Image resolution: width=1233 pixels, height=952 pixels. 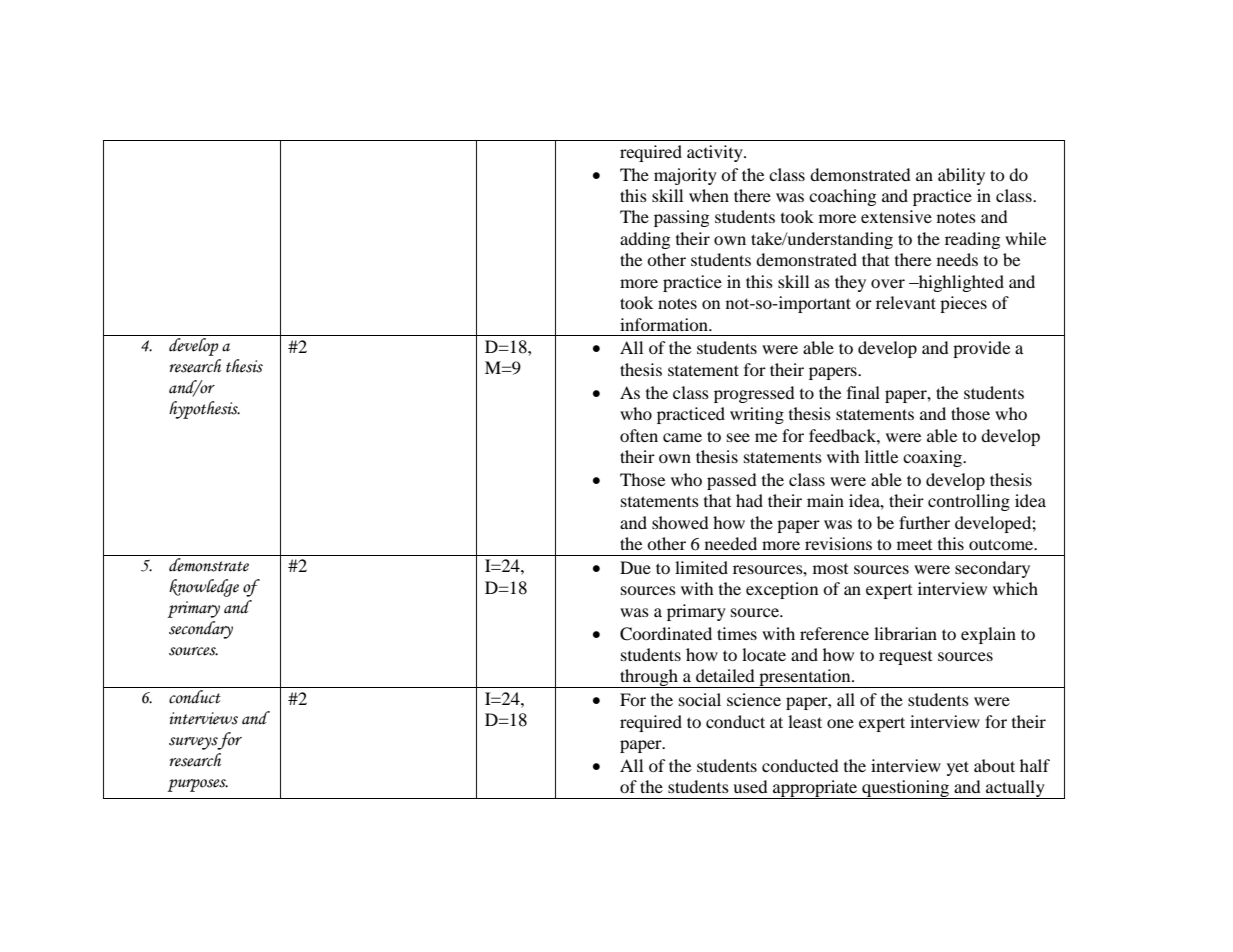 I want to click on coaxing, so click(x=934, y=458).
